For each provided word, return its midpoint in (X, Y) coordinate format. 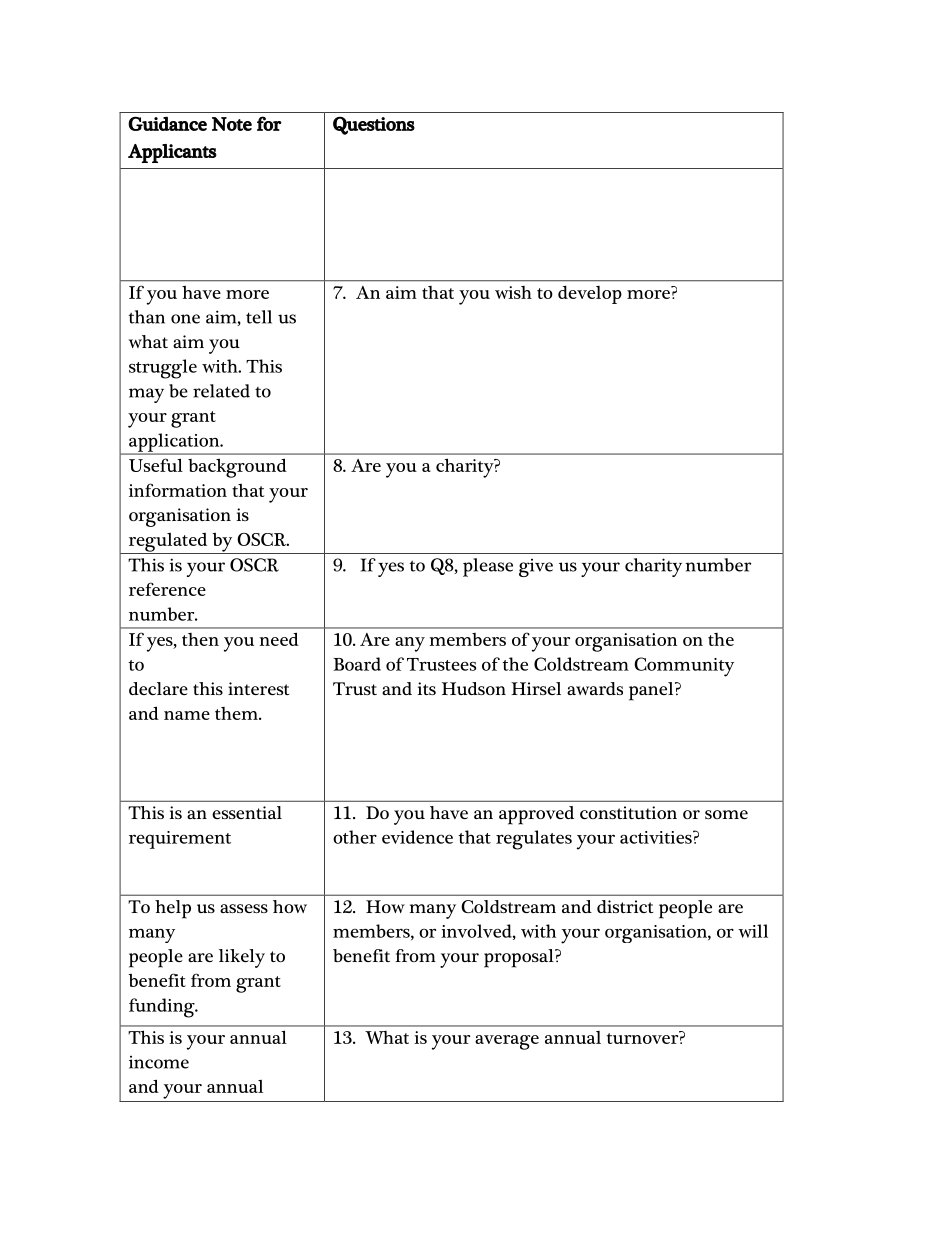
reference (167, 589)
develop (590, 294)
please (488, 567)
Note (232, 124)
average (507, 1042)
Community (684, 667)
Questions (374, 126)
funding (163, 1008)
